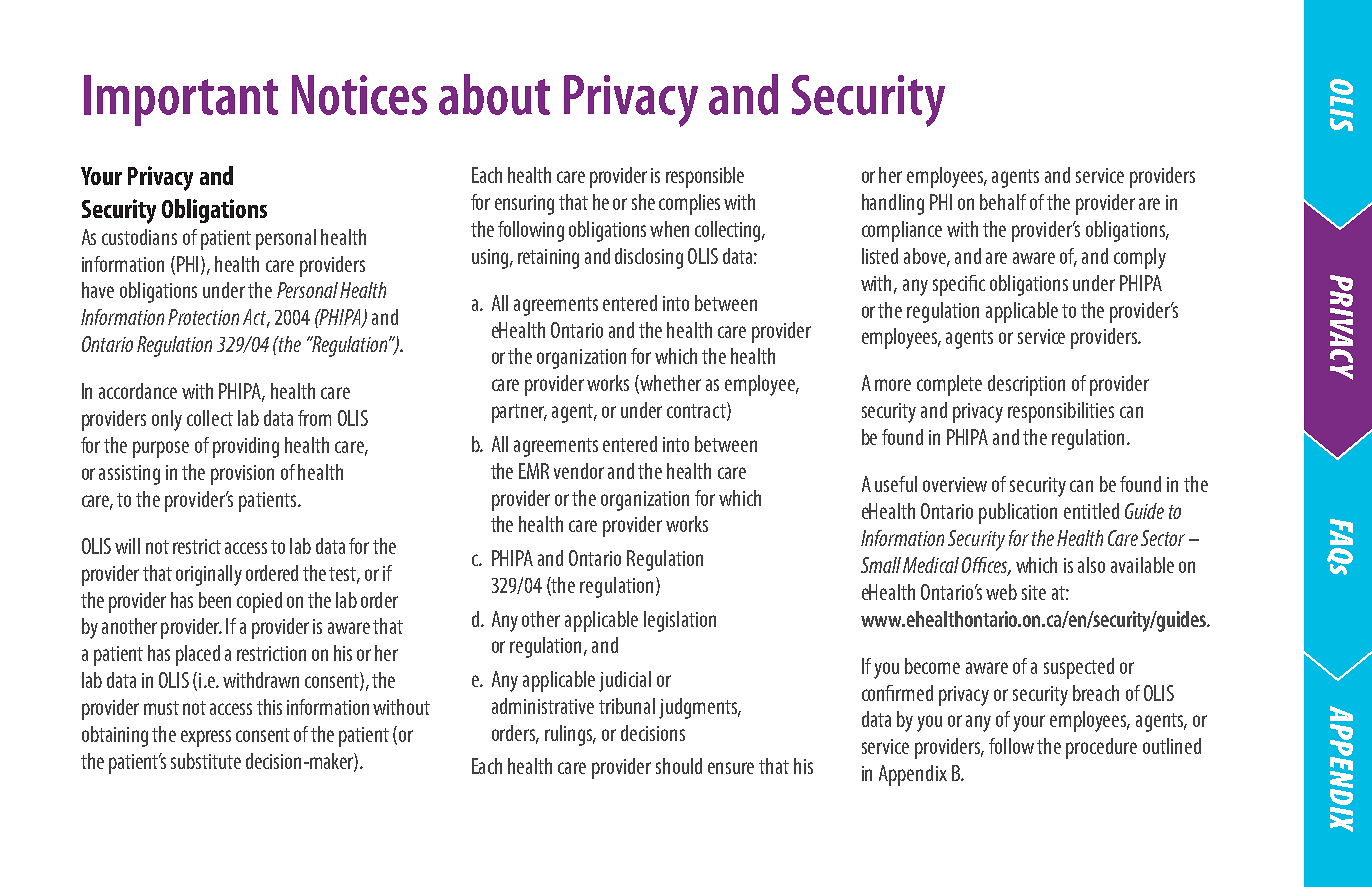 The width and height of the screenshot is (1372, 887). I want to click on disclosing, so click(649, 258).
